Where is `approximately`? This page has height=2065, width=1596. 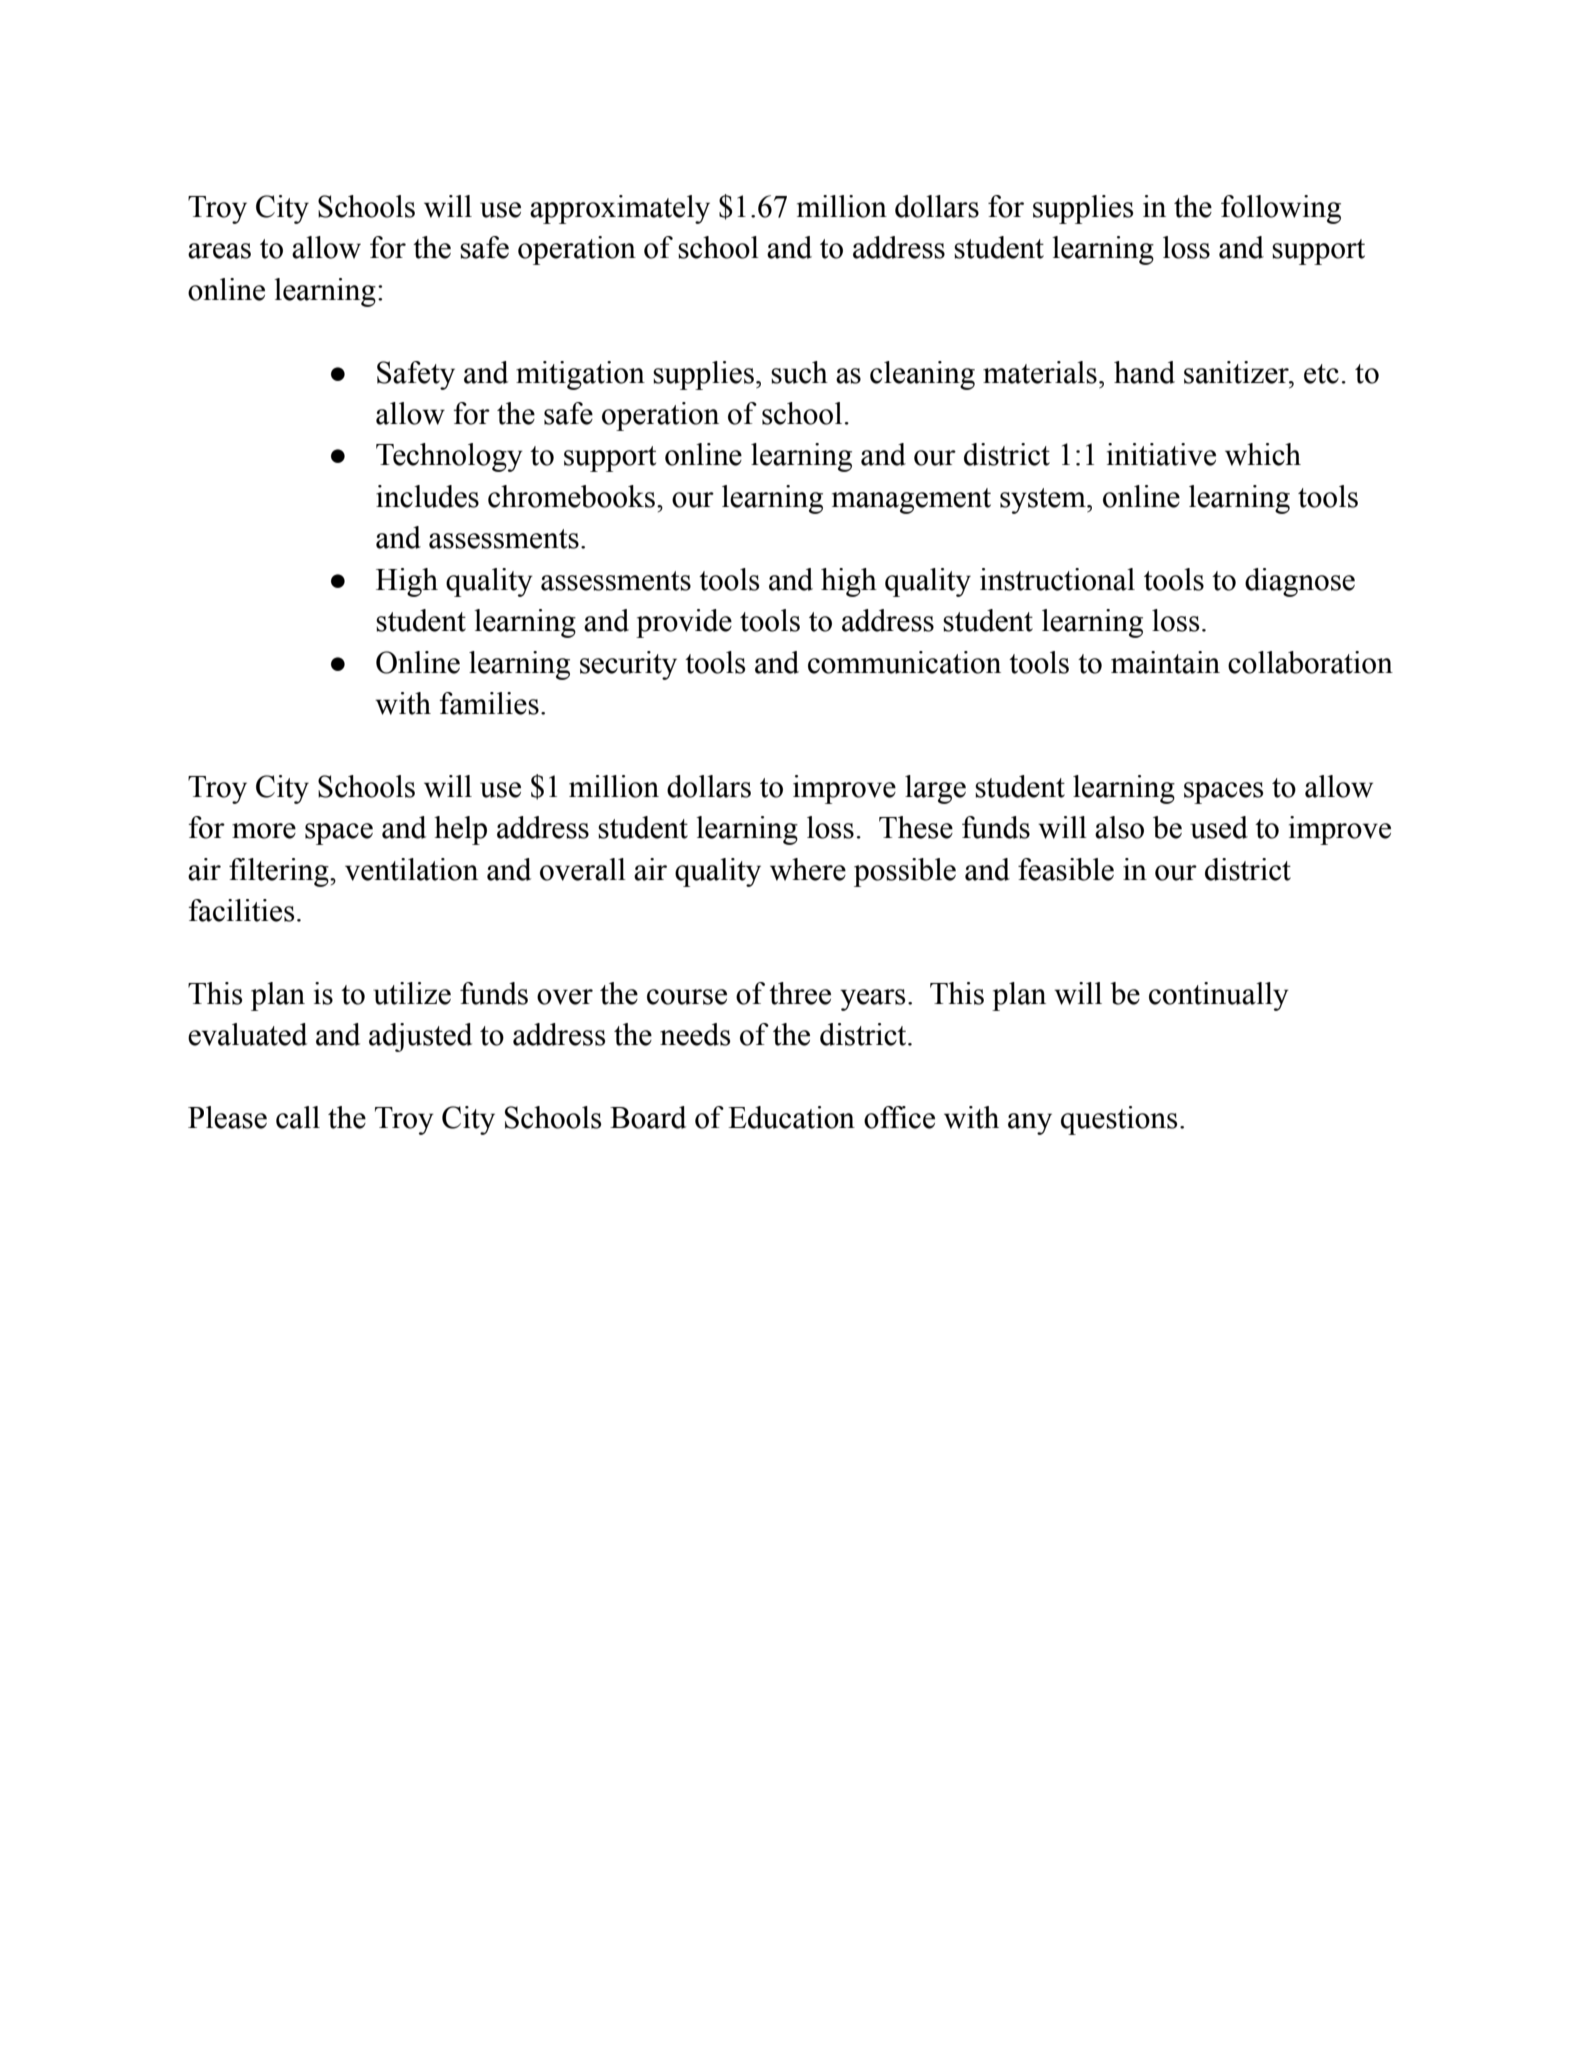 approximately is located at coordinates (620, 209).
